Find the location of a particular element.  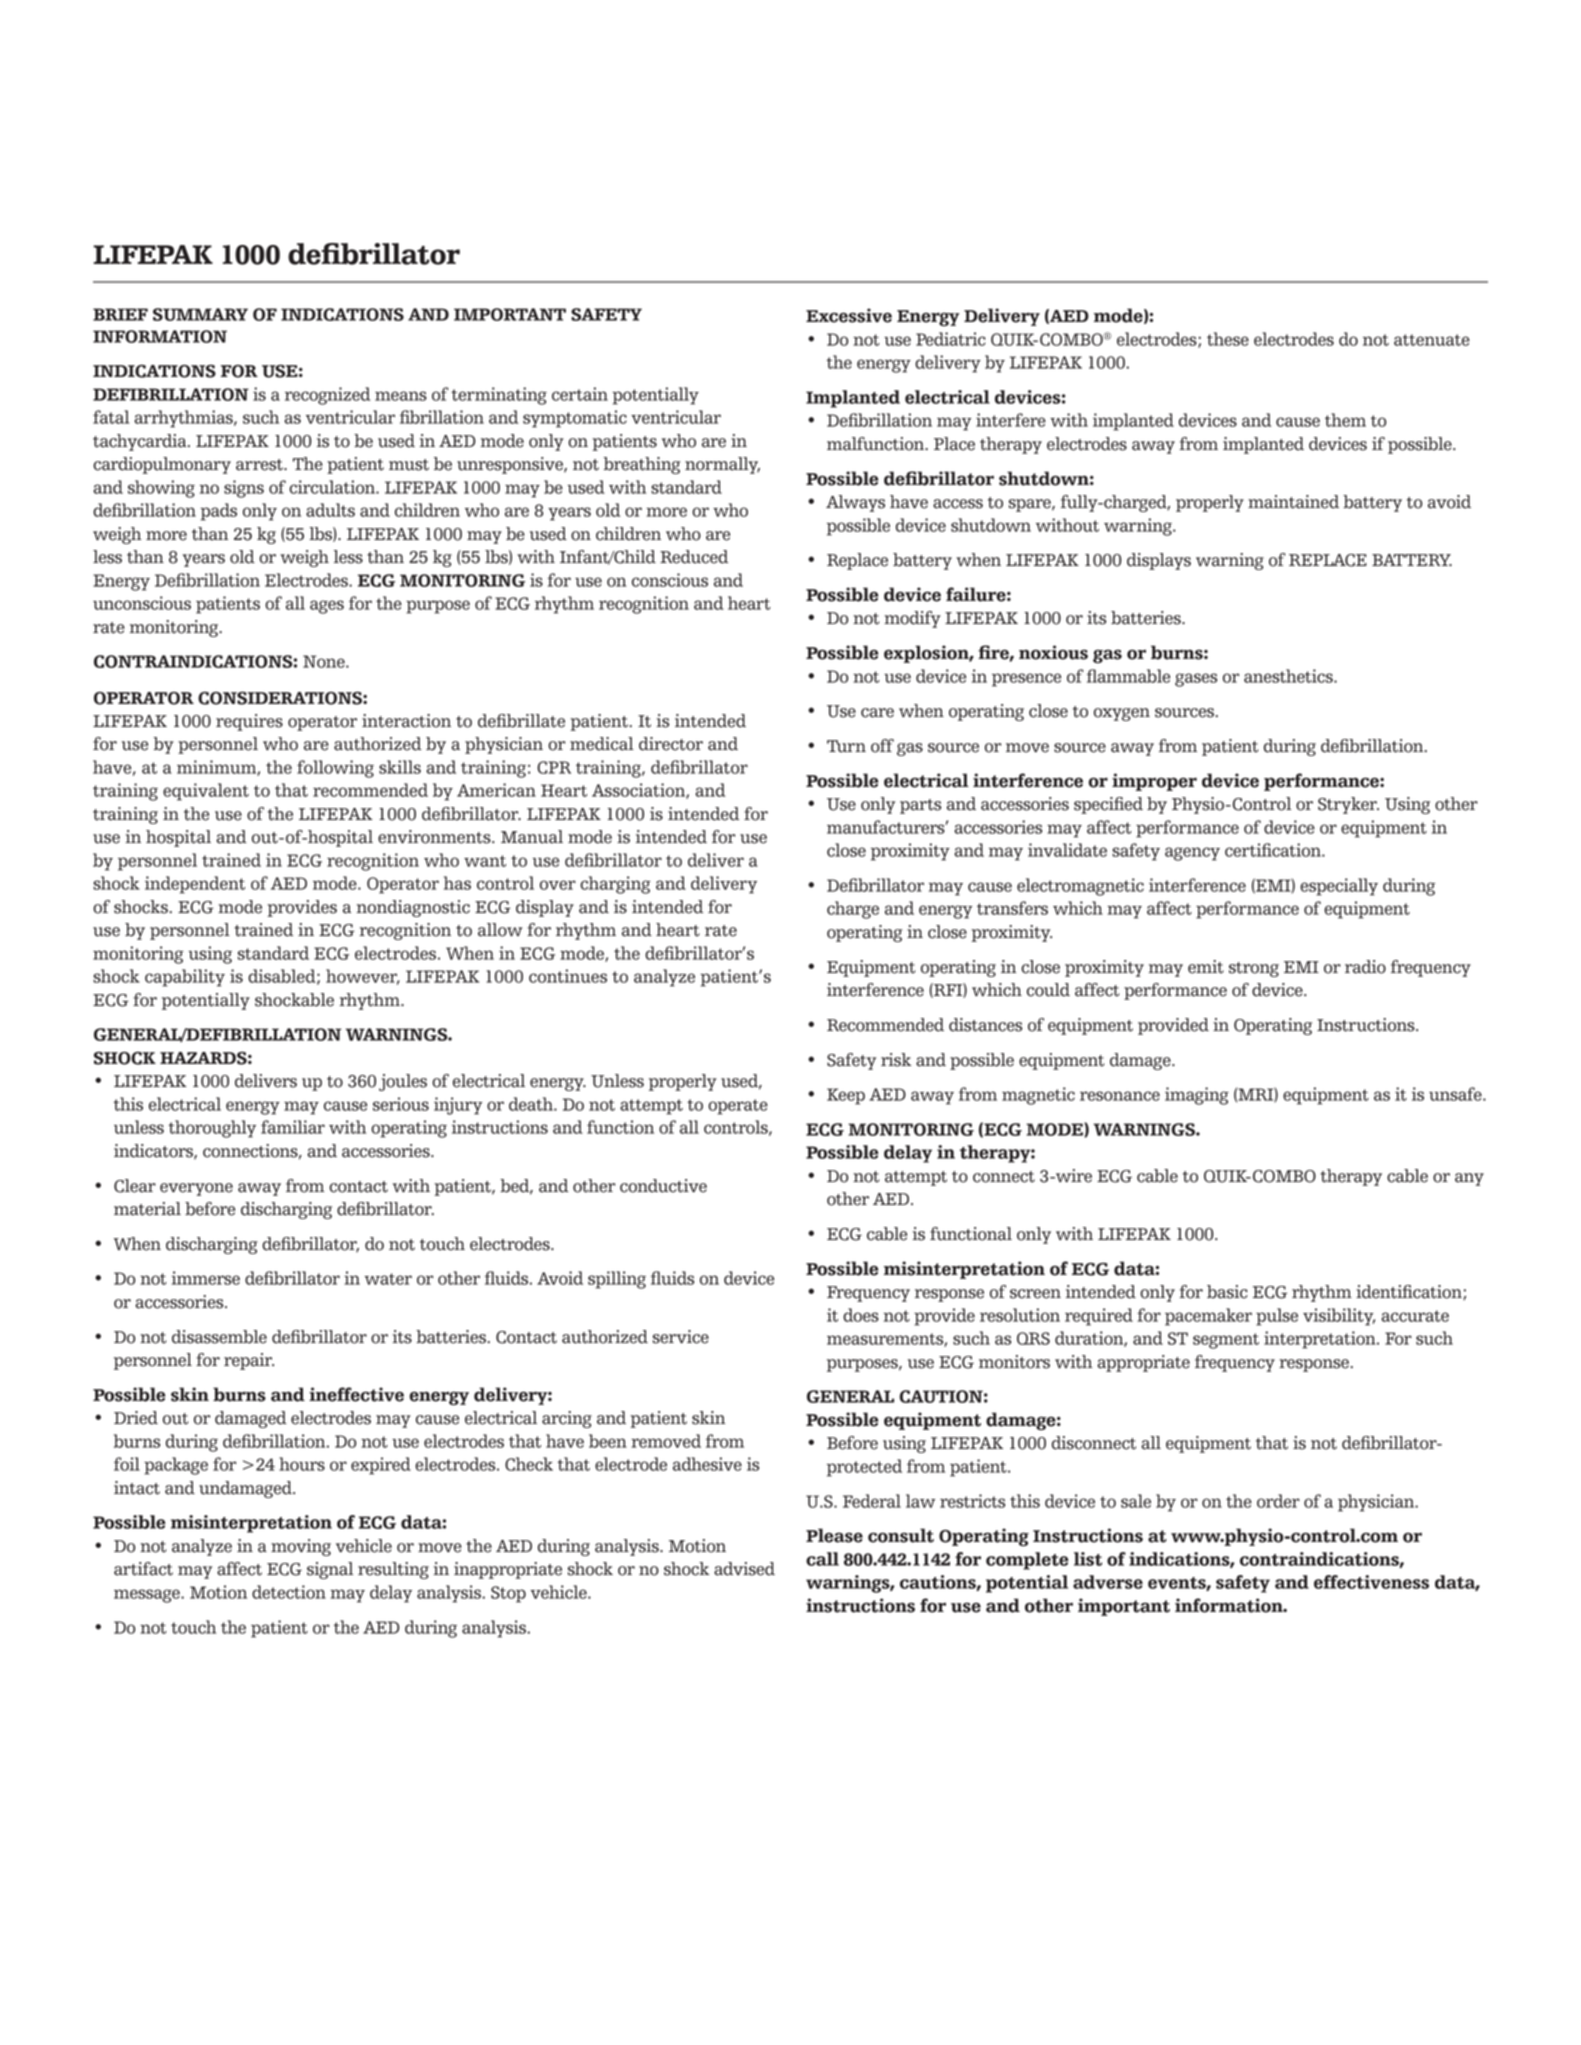

recognized is located at coordinates (327, 396).
